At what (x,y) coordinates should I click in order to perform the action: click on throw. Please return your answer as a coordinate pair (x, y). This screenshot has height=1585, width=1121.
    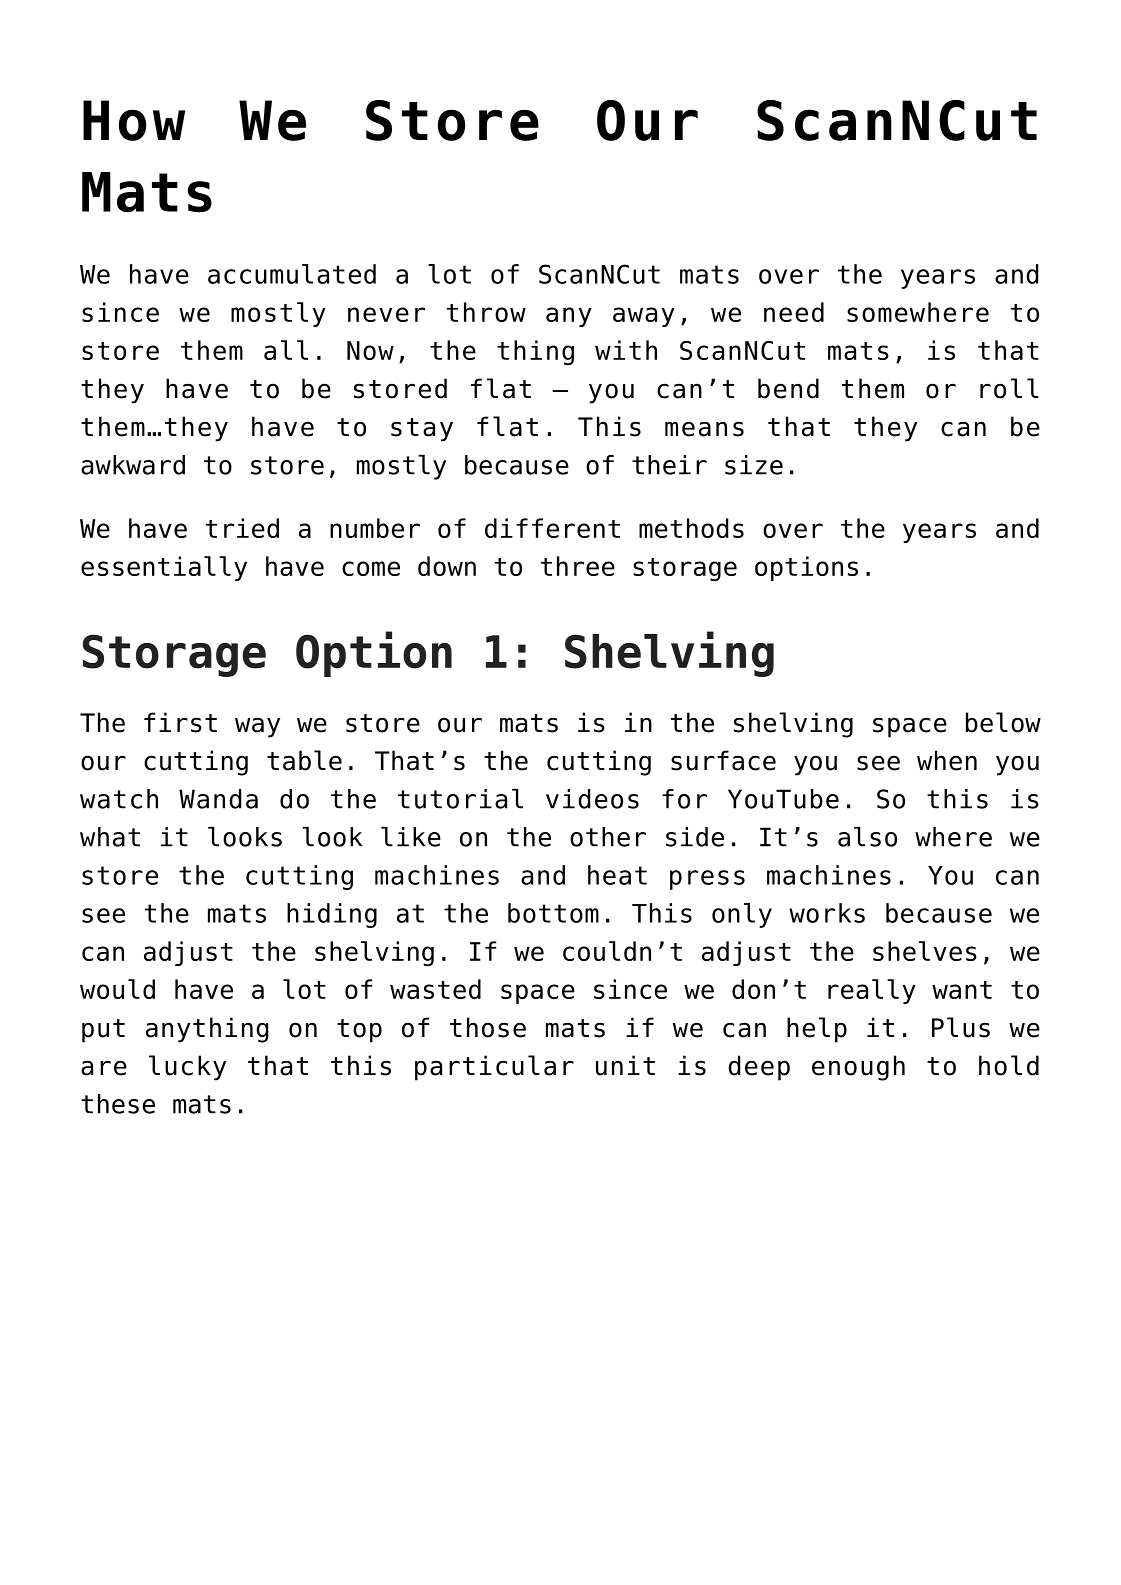
    Looking at the image, I should click on (486, 312).
